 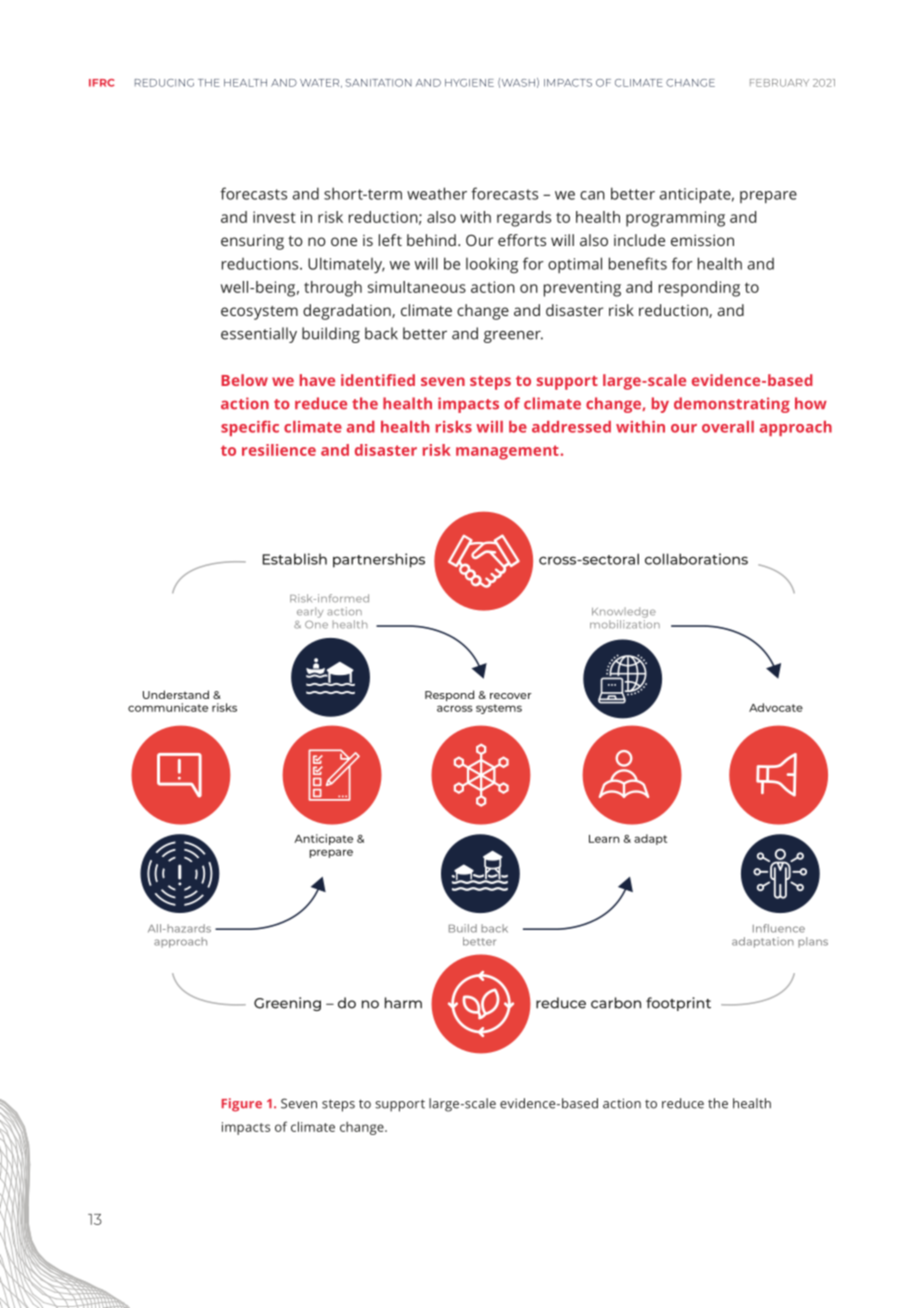 I want to click on FEBRUARY, so click(x=779, y=83).
